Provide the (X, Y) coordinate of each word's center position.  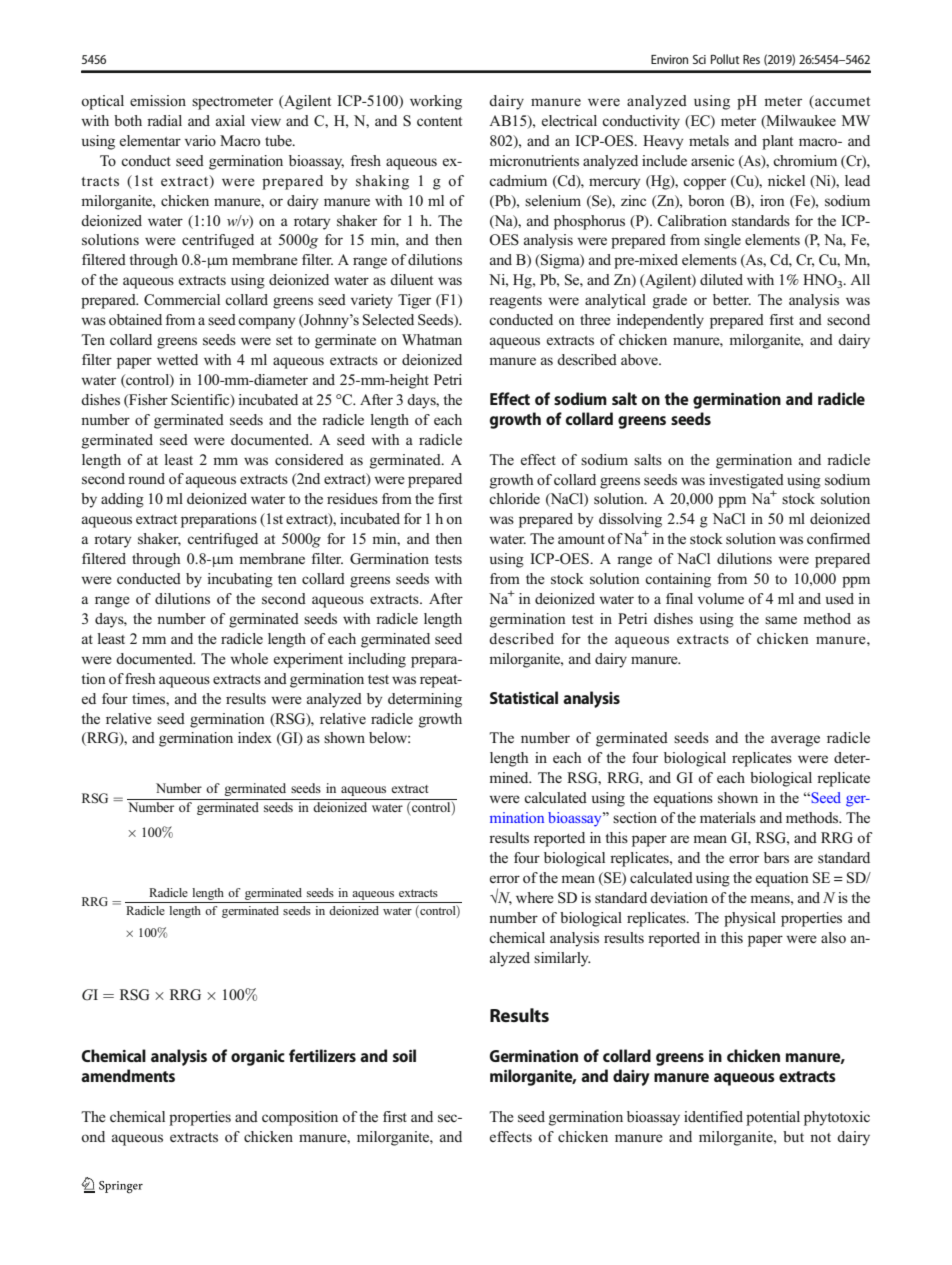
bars (776, 858)
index (255, 737)
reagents (515, 302)
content (439, 122)
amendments (128, 1075)
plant (777, 142)
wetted (177, 359)
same (781, 620)
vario (200, 140)
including (377, 660)
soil (404, 1055)
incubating (240, 580)
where (535, 897)
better (732, 299)
